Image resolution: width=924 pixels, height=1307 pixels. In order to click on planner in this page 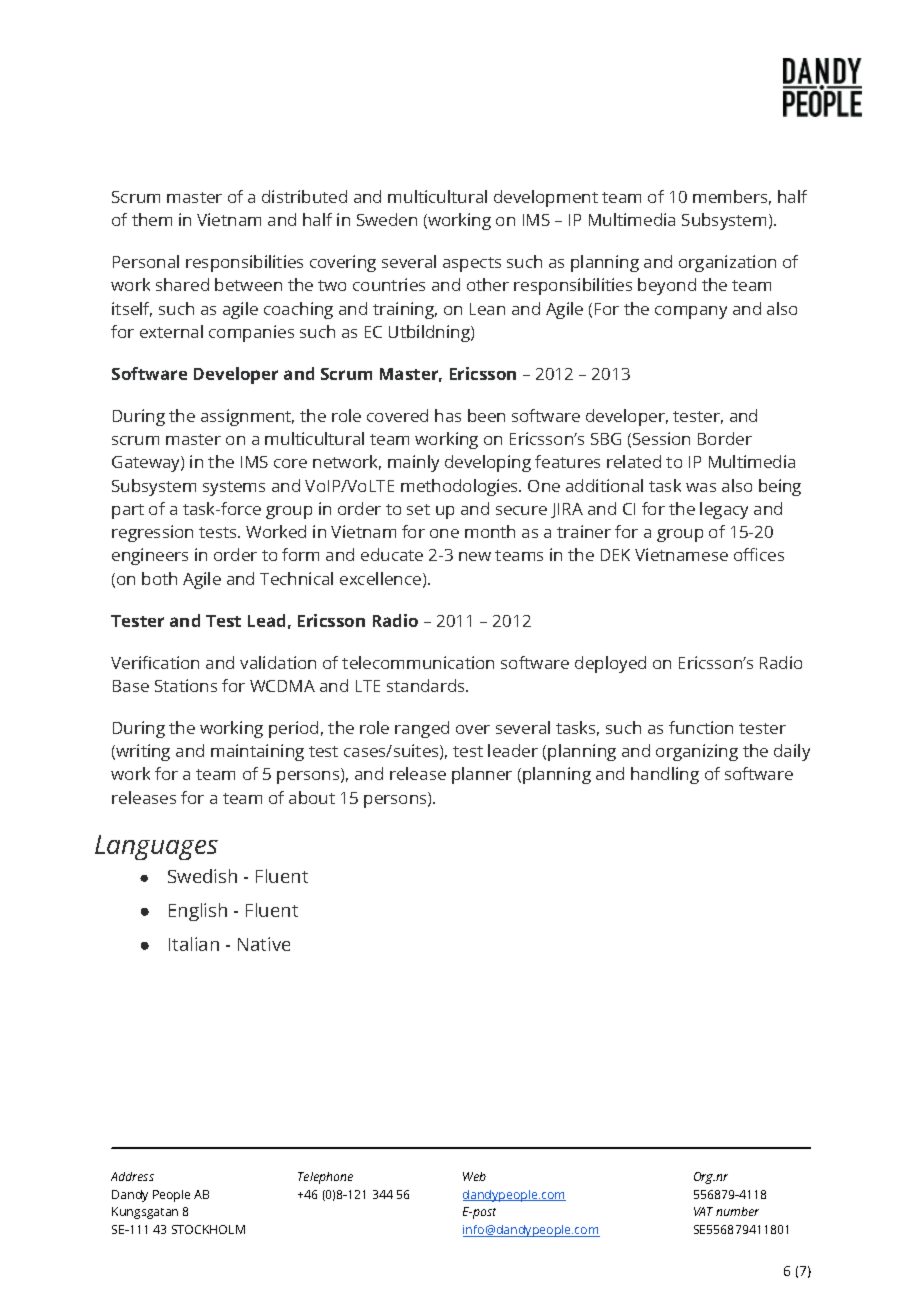, I will do `click(482, 775)`.
